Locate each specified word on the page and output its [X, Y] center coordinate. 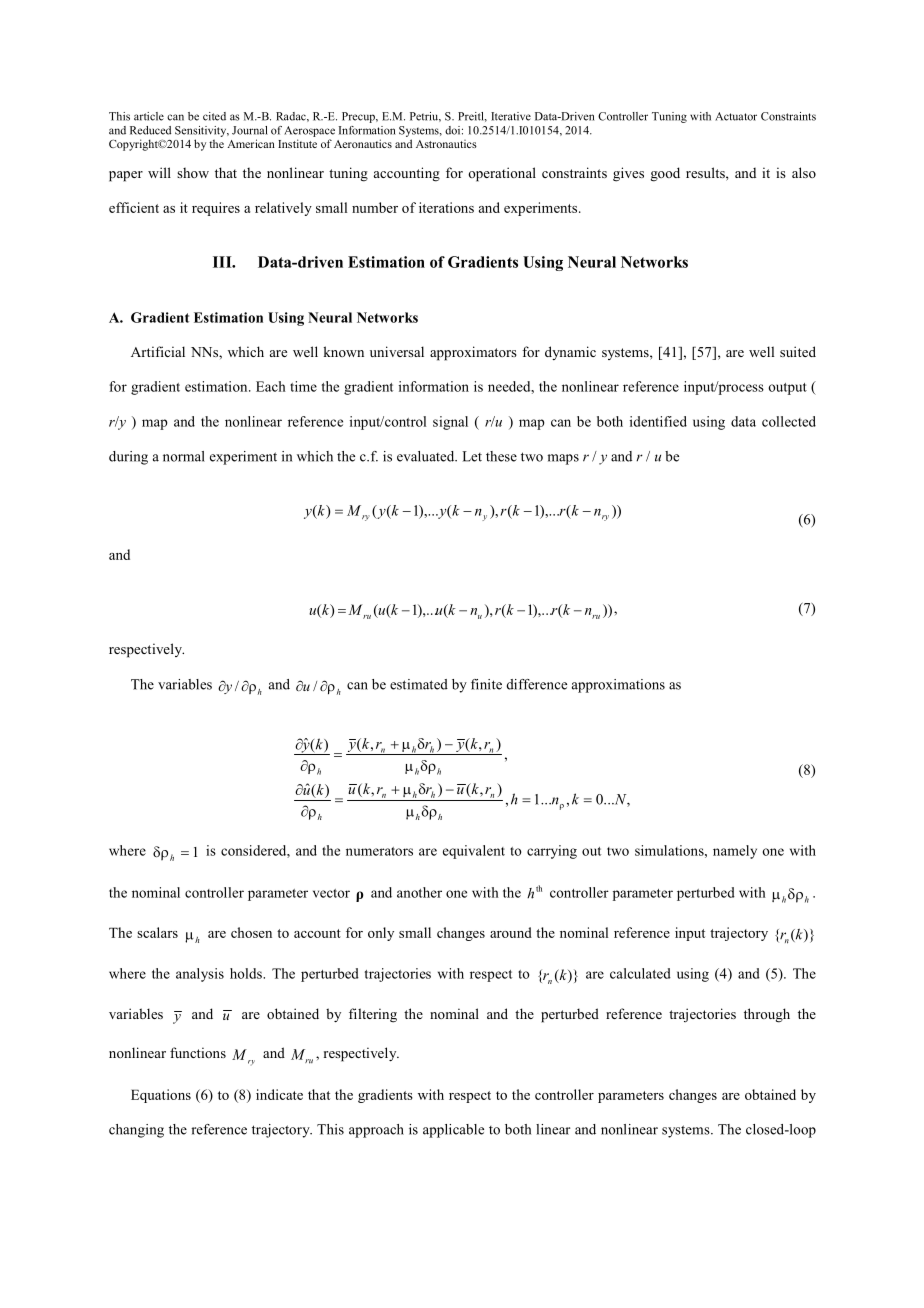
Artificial [158, 351]
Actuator [736, 116]
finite [486, 684]
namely [735, 852]
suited [798, 351]
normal [184, 456]
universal [397, 351]
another [419, 892]
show [193, 173]
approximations [618, 686]
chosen [251, 932]
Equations [161, 1096]
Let [472, 456]
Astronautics [446, 144]
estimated [419, 684]
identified [658, 421]
